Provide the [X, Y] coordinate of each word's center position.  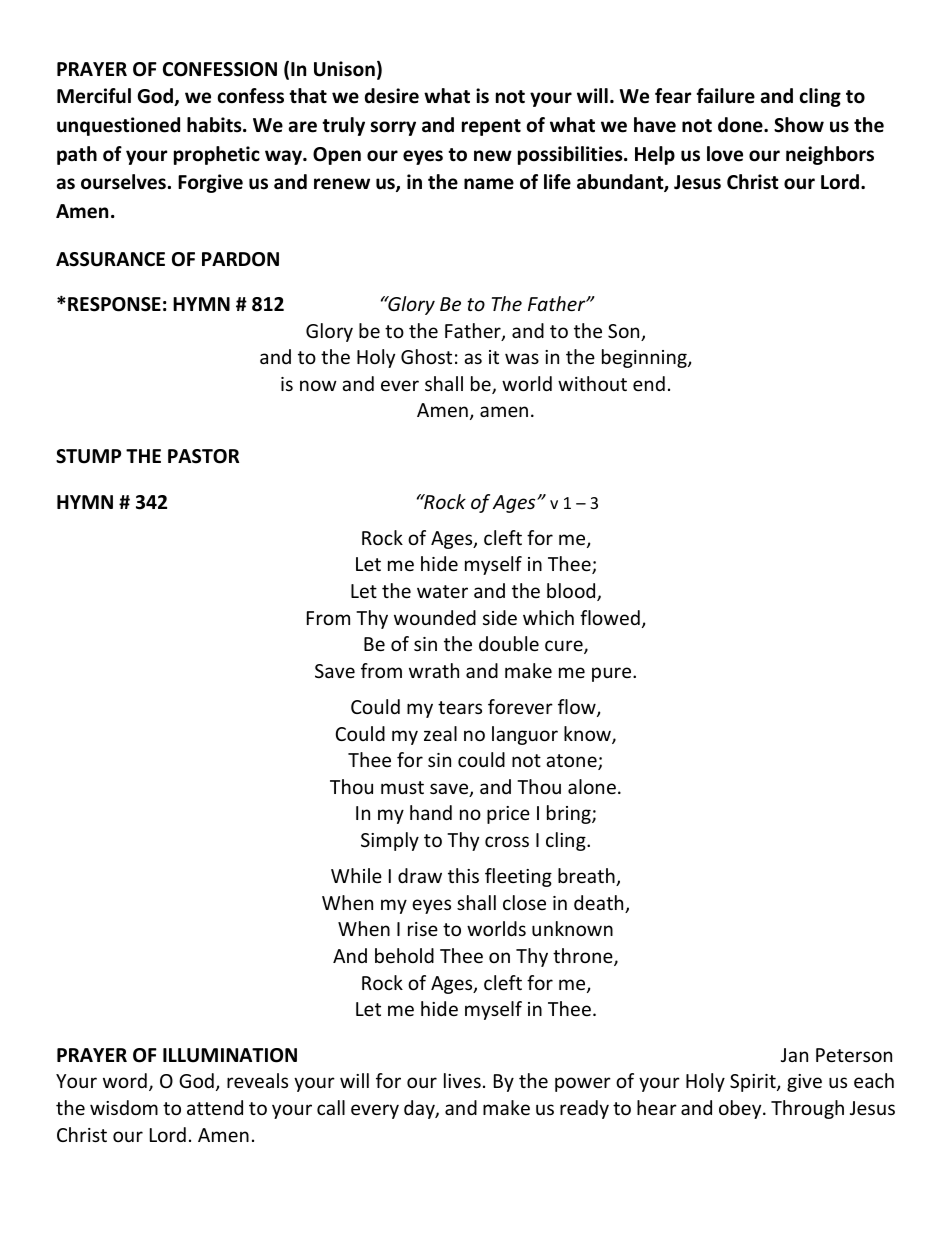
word [125, 1080]
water [442, 591]
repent [491, 127]
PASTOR [203, 456]
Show [799, 125]
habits [215, 125]
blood [572, 592]
